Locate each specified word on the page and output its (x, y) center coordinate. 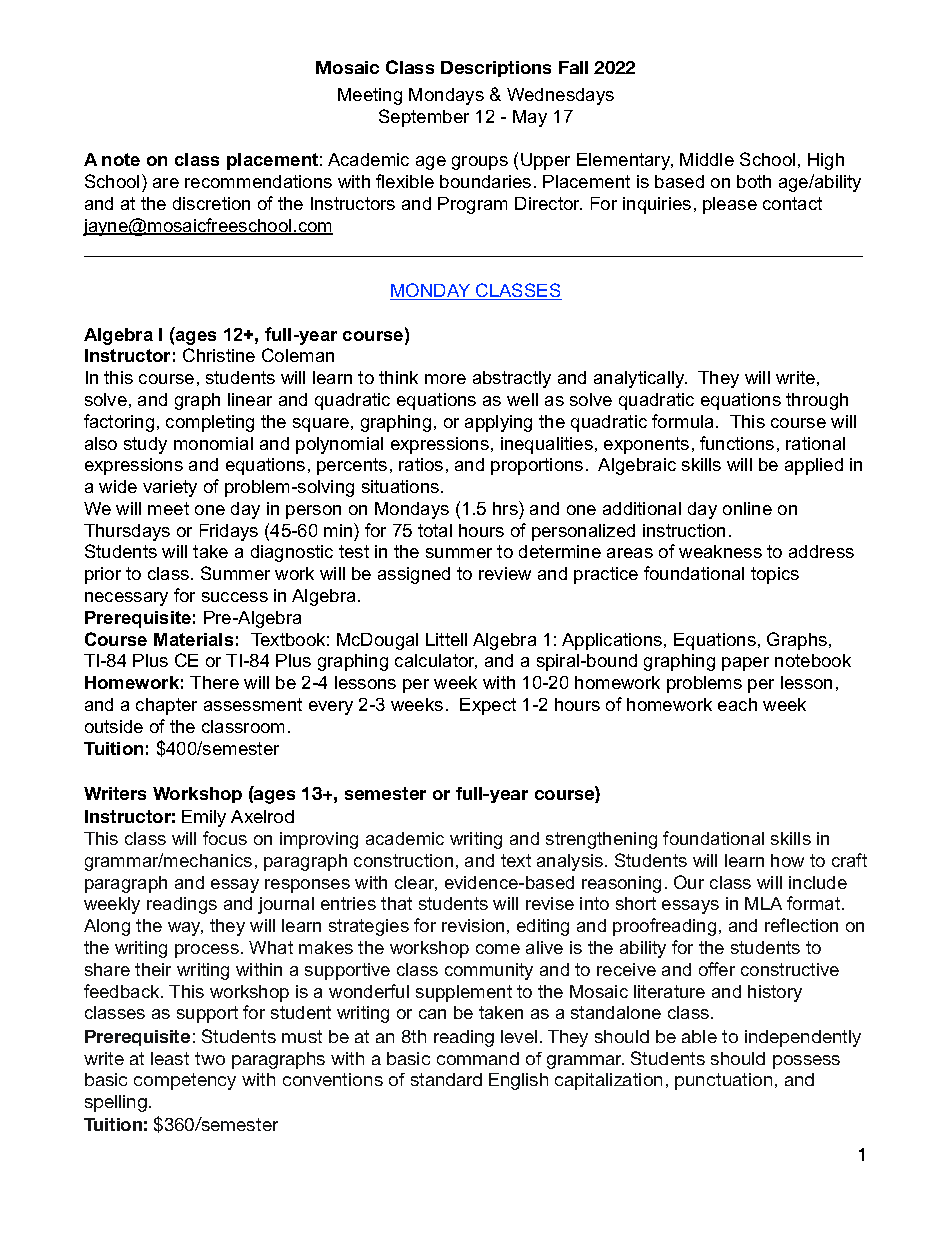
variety (170, 488)
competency (185, 1081)
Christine (219, 355)
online (747, 508)
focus (225, 838)
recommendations (258, 181)
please (730, 205)
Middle (707, 159)
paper (745, 664)
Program (472, 205)
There (214, 682)
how (787, 860)
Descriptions (496, 69)
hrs (506, 508)
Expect (488, 706)
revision (473, 925)
